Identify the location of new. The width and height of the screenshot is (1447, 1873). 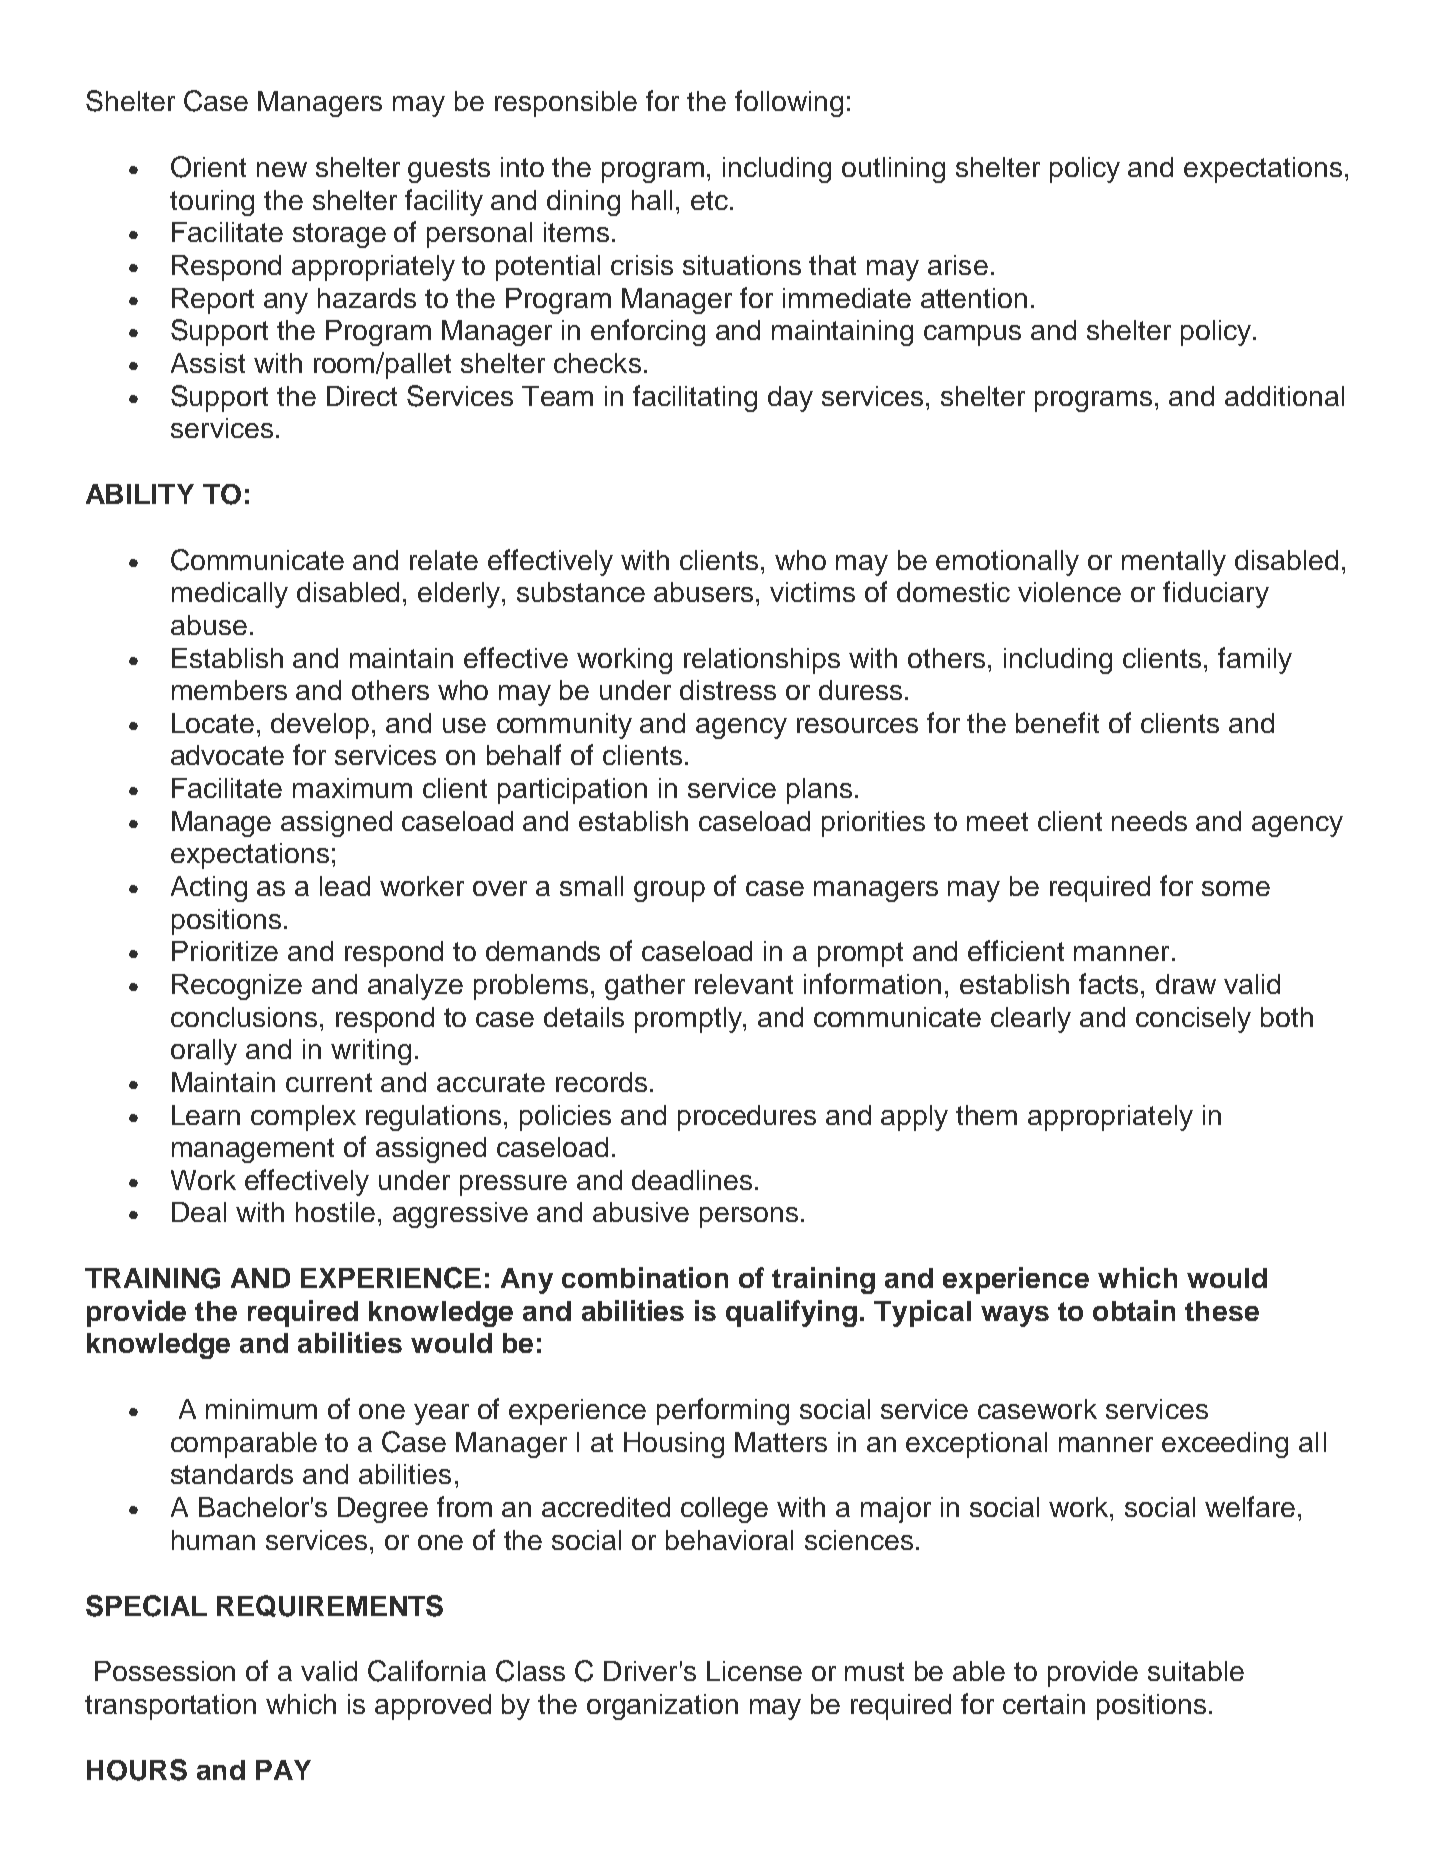
(282, 169).
